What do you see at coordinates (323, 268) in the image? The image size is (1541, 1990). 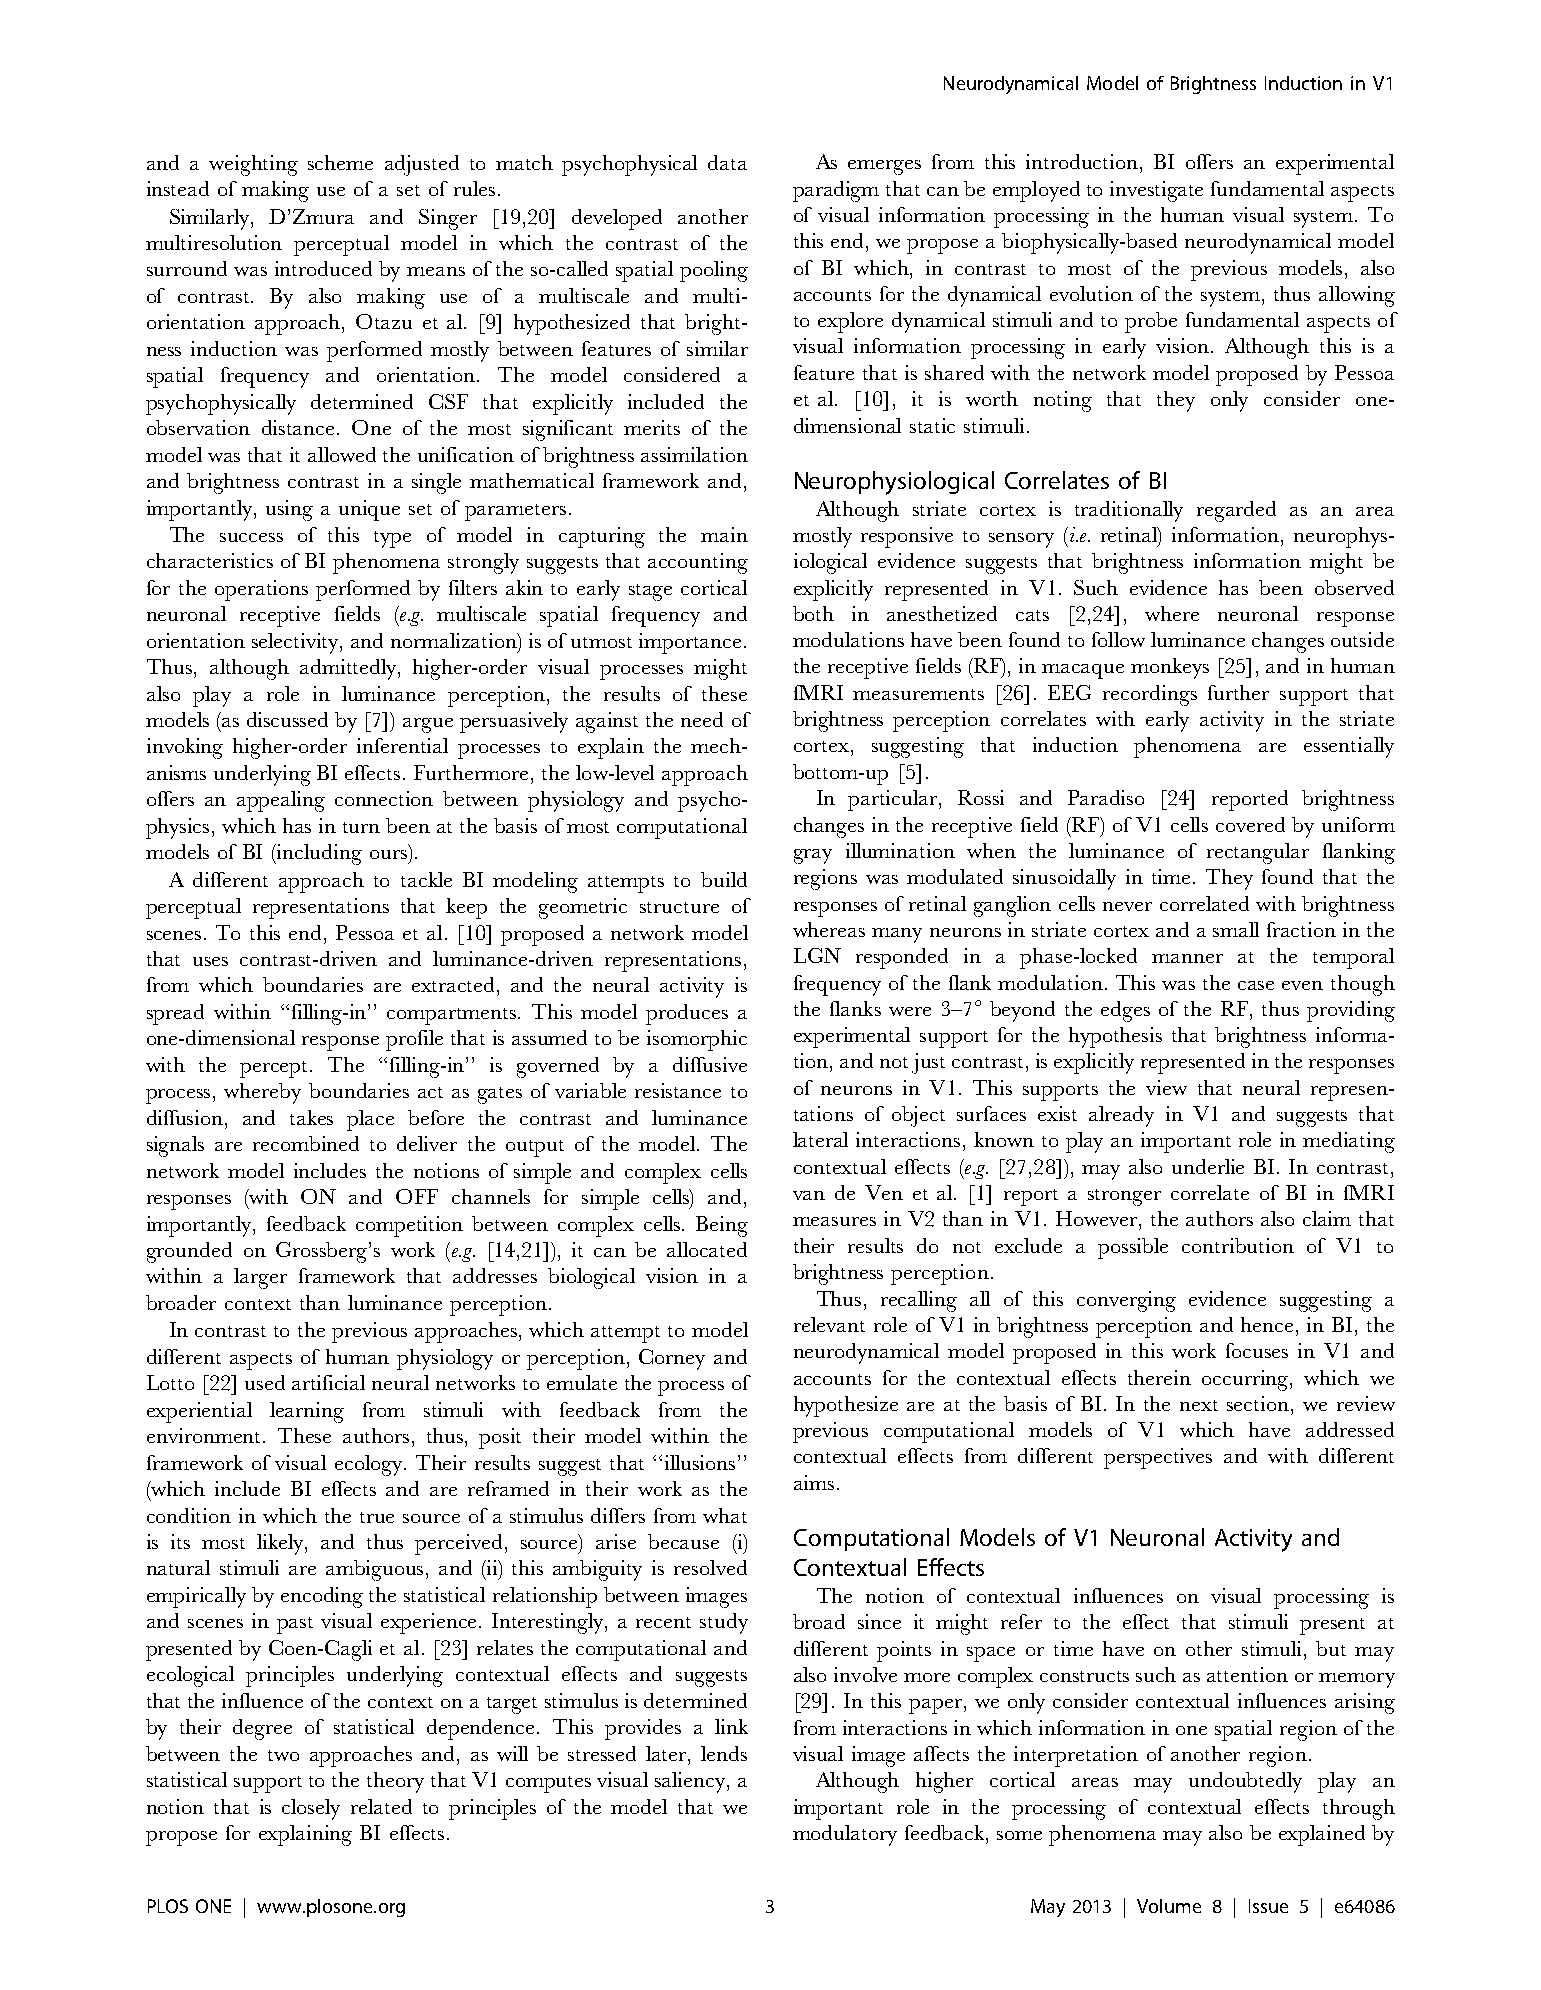 I see `introduced` at bounding box center [323, 268].
